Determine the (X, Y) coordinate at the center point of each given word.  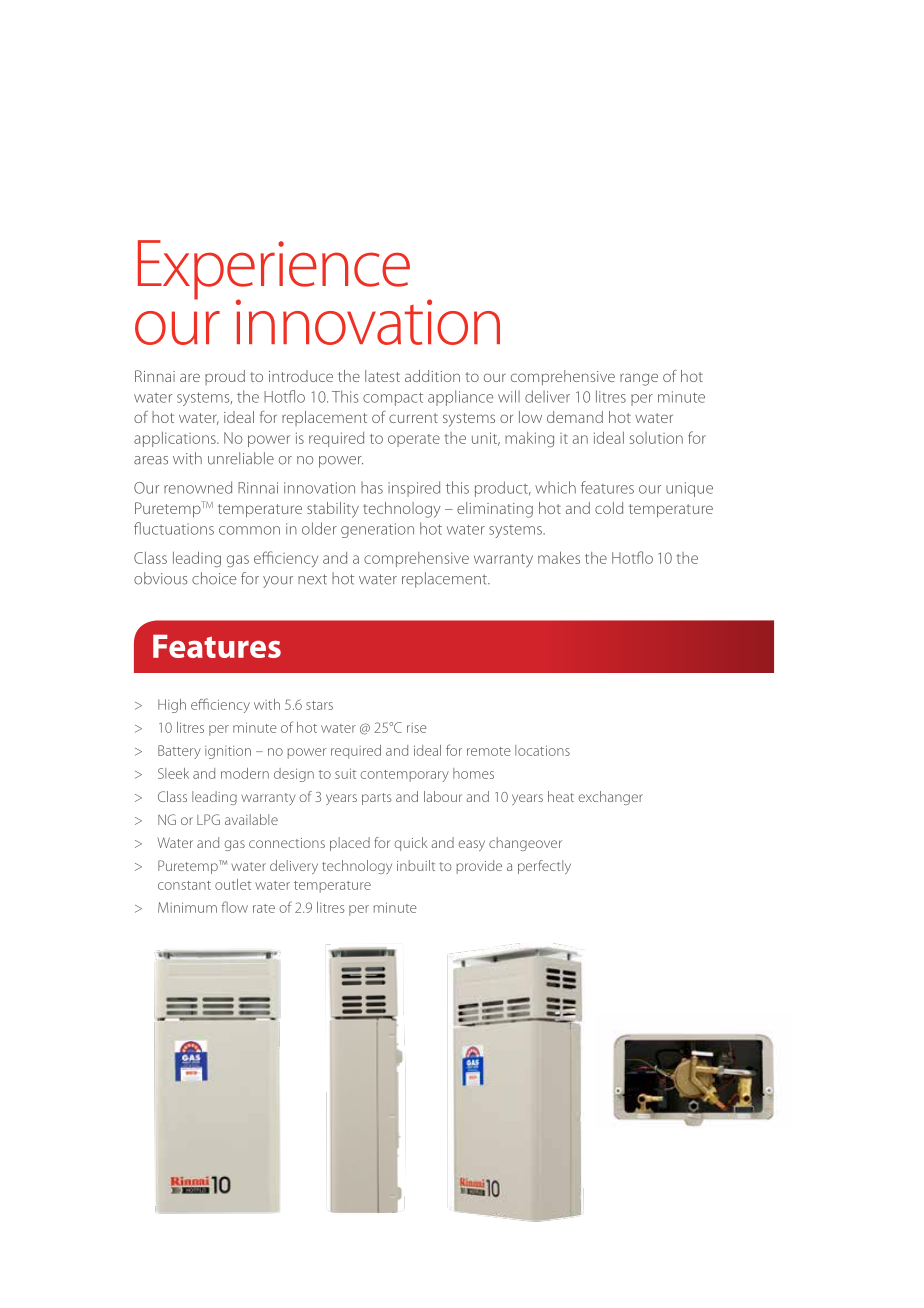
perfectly (544, 867)
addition (432, 376)
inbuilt (416, 865)
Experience (274, 271)
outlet (233, 884)
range (639, 379)
